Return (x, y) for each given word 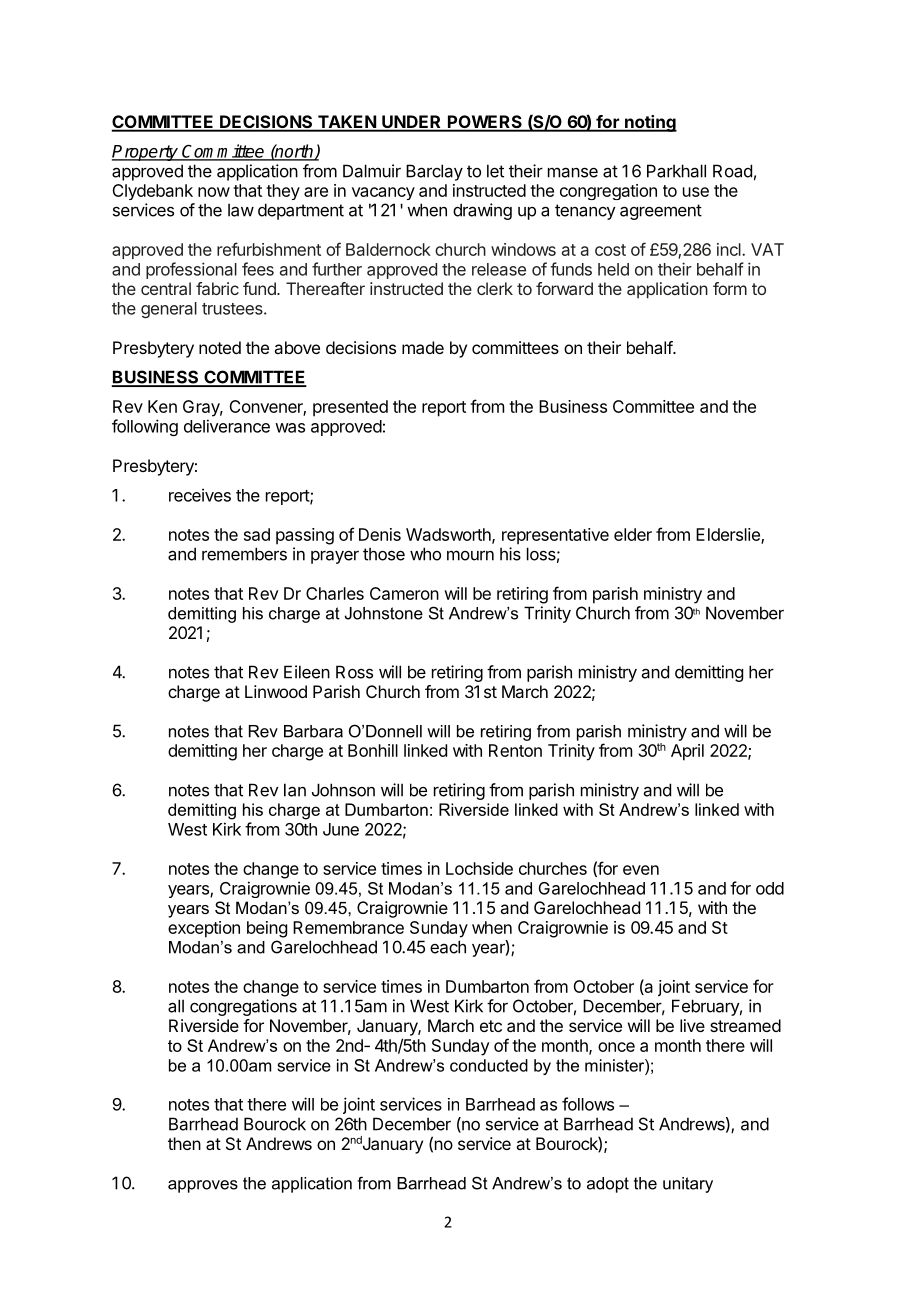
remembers (244, 554)
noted (220, 347)
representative (555, 536)
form (730, 288)
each (448, 947)
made (423, 347)
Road (732, 171)
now (214, 192)
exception (204, 929)
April (687, 752)
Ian (295, 790)
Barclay (434, 172)
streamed (745, 1025)
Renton (515, 750)
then (184, 1143)
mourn (470, 555)
